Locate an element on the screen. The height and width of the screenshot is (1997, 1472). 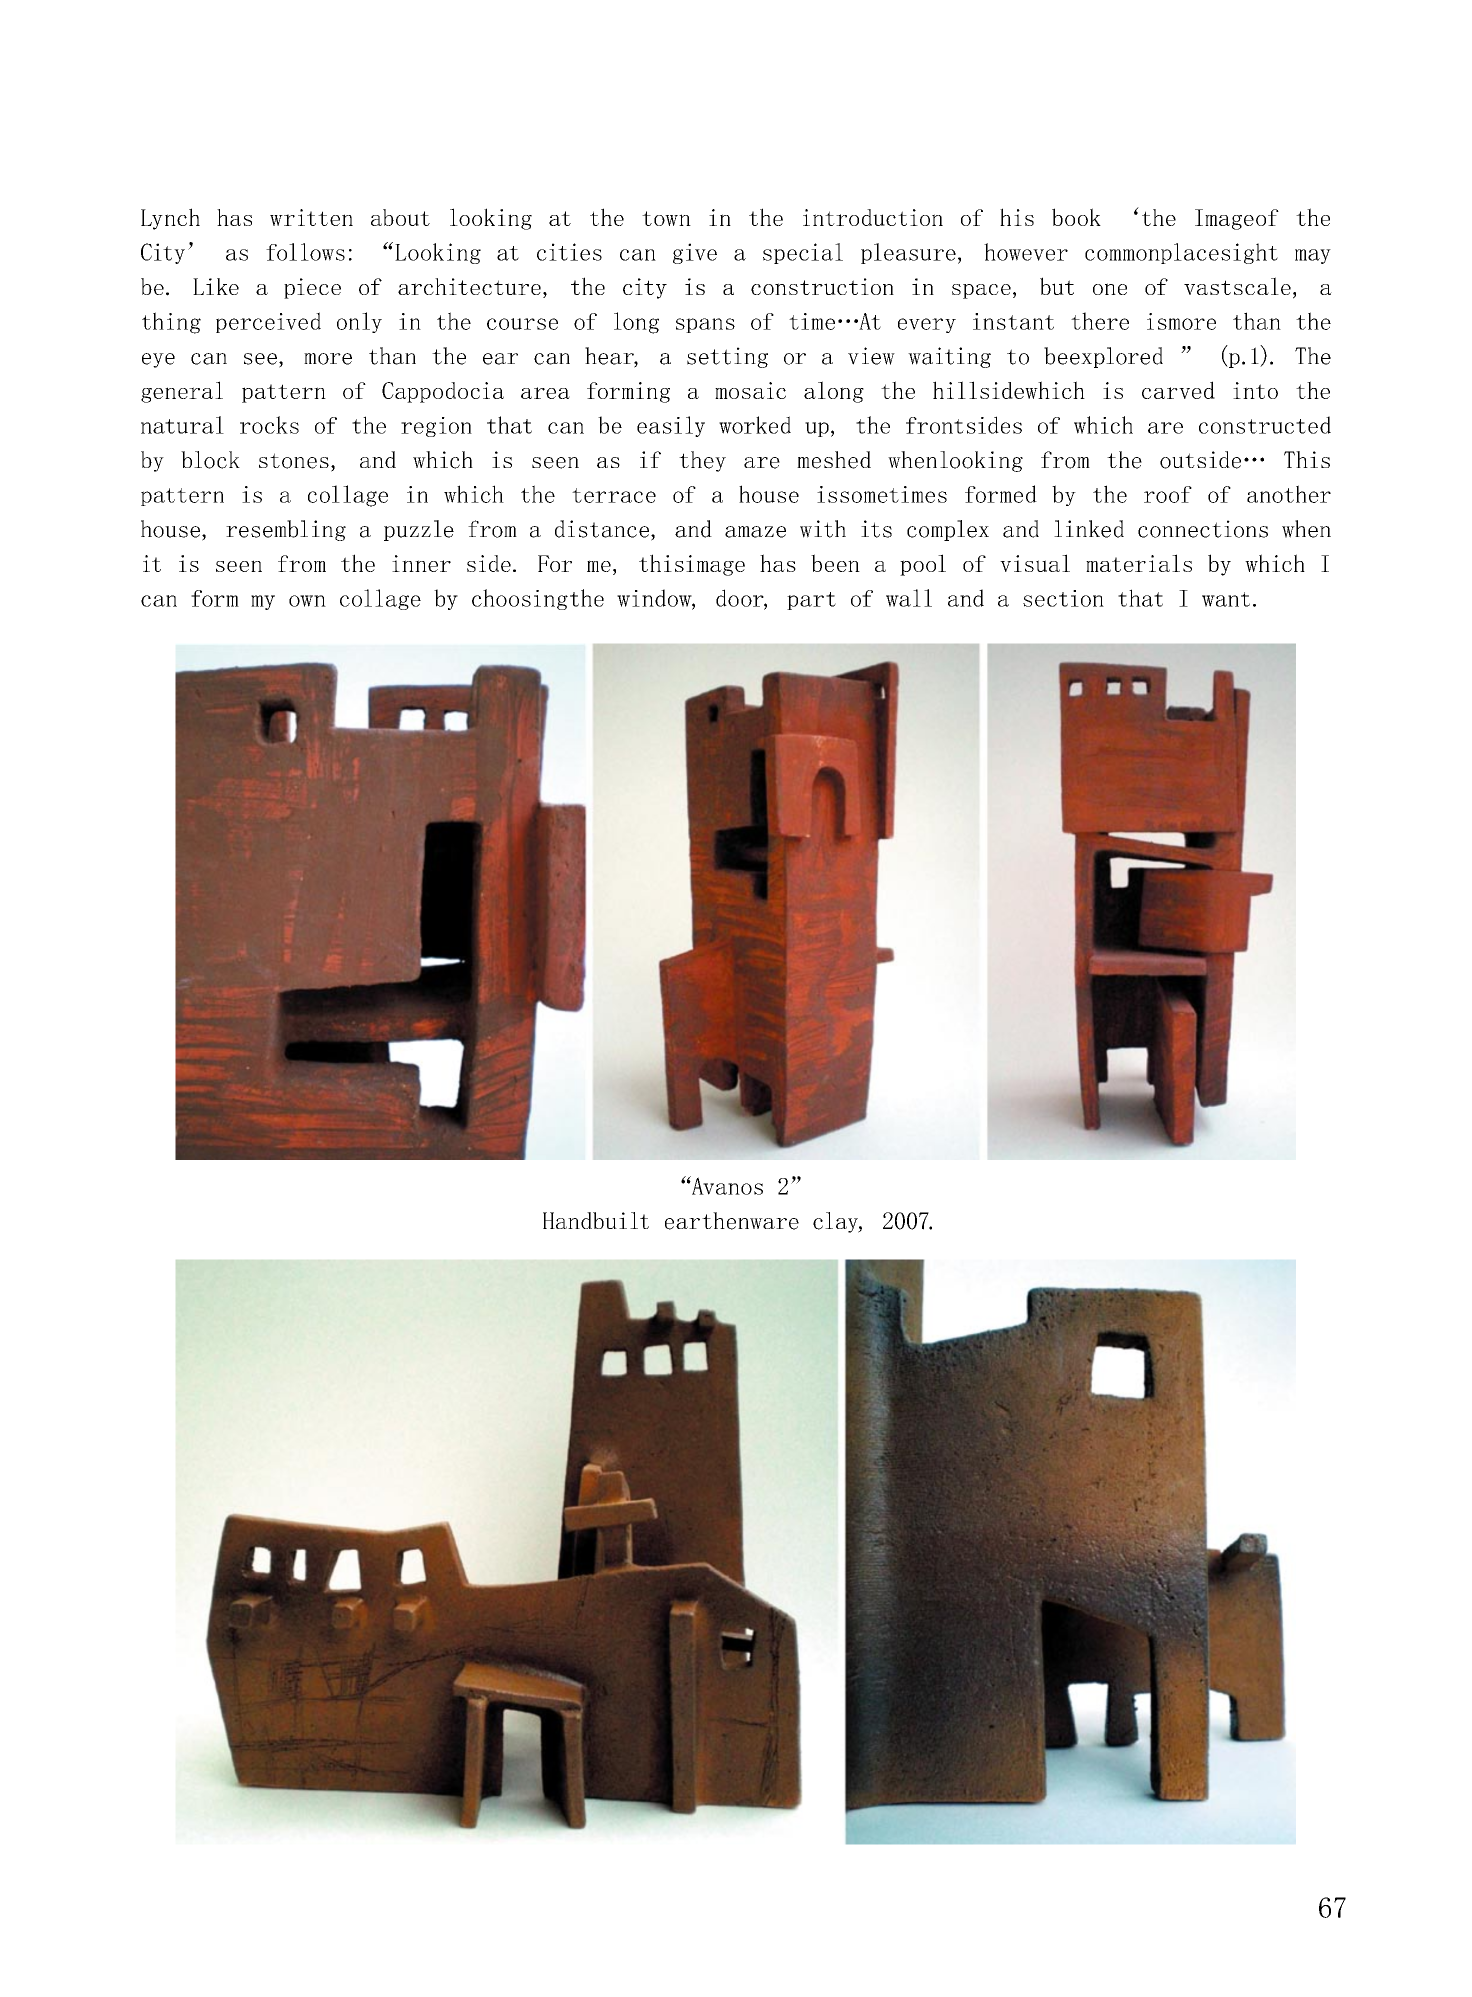
book is located at coordinates (1076, 217).
